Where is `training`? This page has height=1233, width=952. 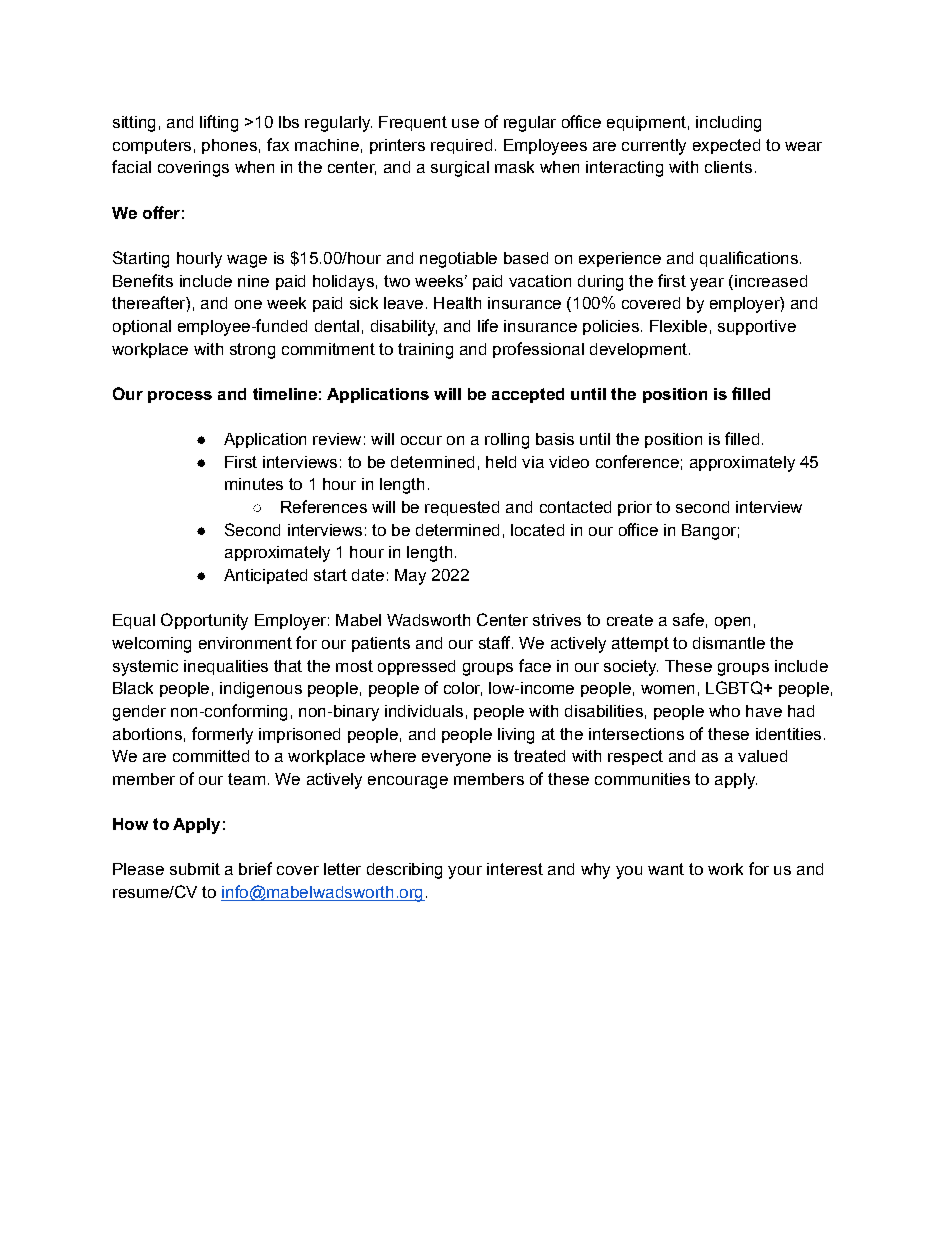 training is located at coordinates (425, 351).
